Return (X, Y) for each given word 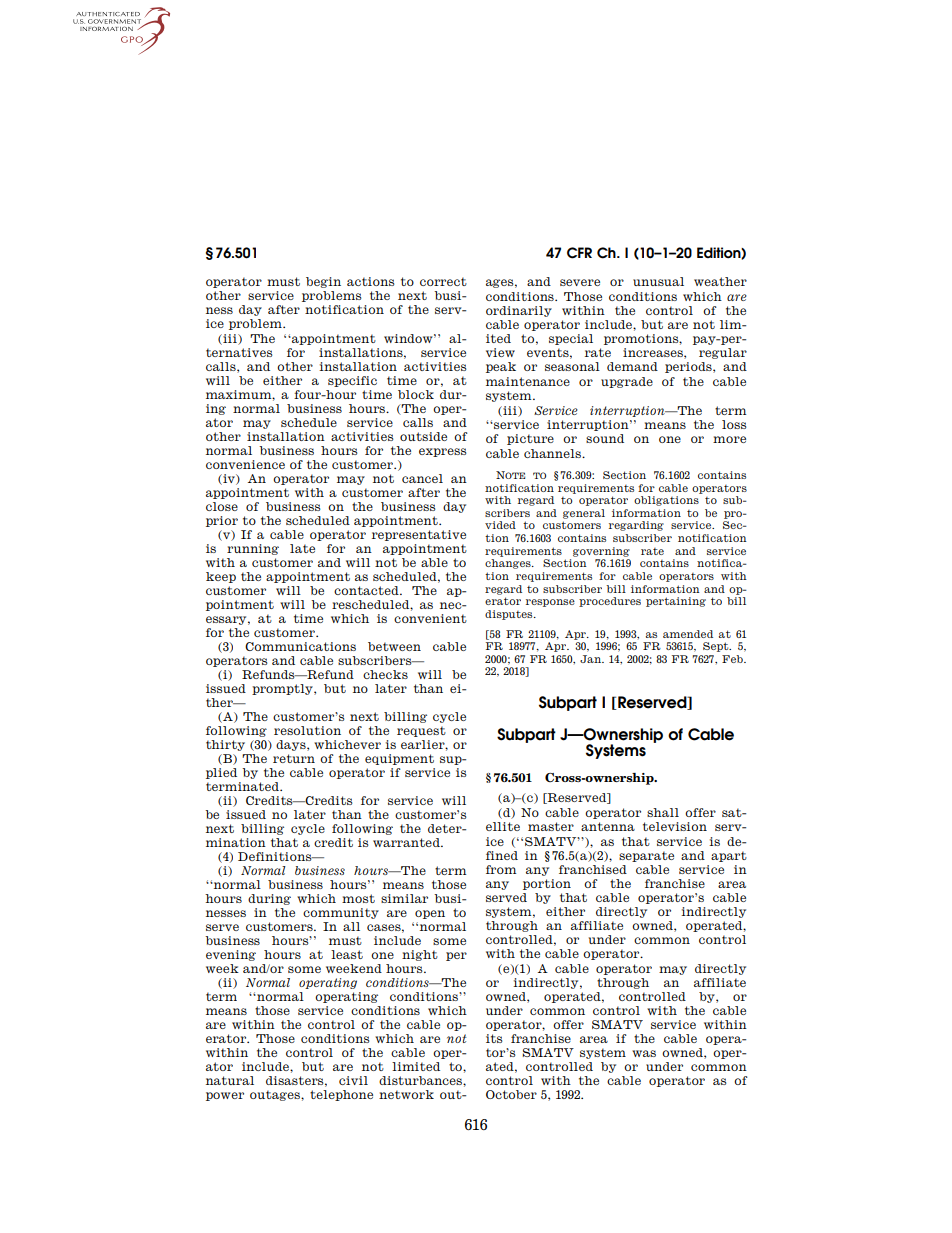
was (644, 1053)
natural (230, 1080)
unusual (658, 281)
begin (323, 282)
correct (443, 281)
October (511, 1094)
